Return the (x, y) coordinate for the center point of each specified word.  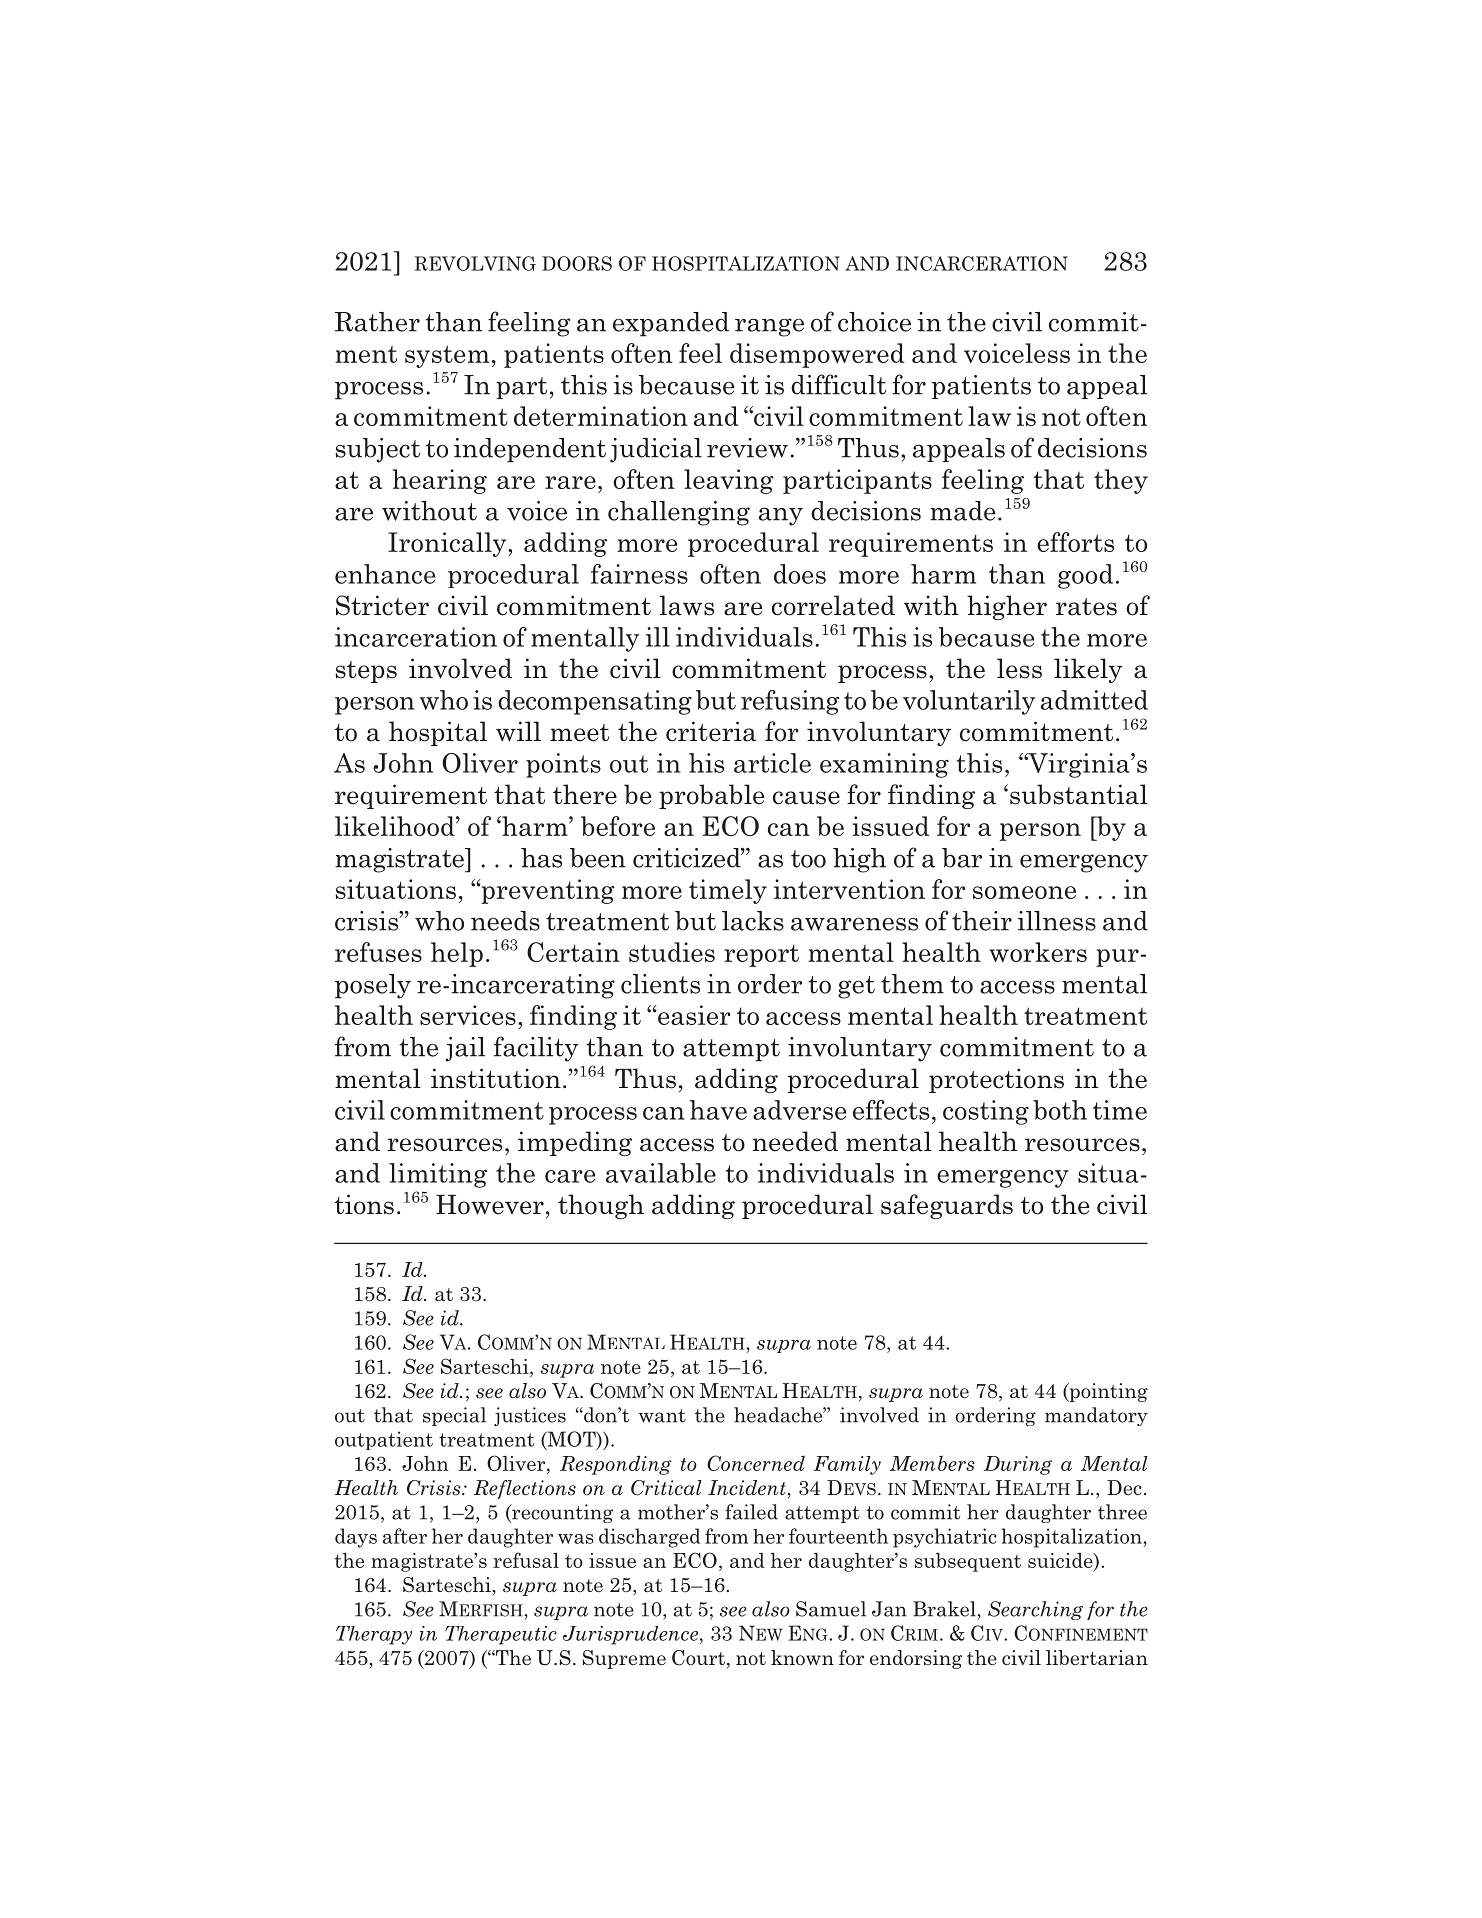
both (1060, 1110)
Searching (1035, 1610)
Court (698, 1658)
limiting (438, 1175)
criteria (711, 731)
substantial (1079, 794)
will (518, 731)
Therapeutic (501, 1635)
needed (795, 1141)
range (769, 327)
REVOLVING (475, 263)
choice (874, 322)
